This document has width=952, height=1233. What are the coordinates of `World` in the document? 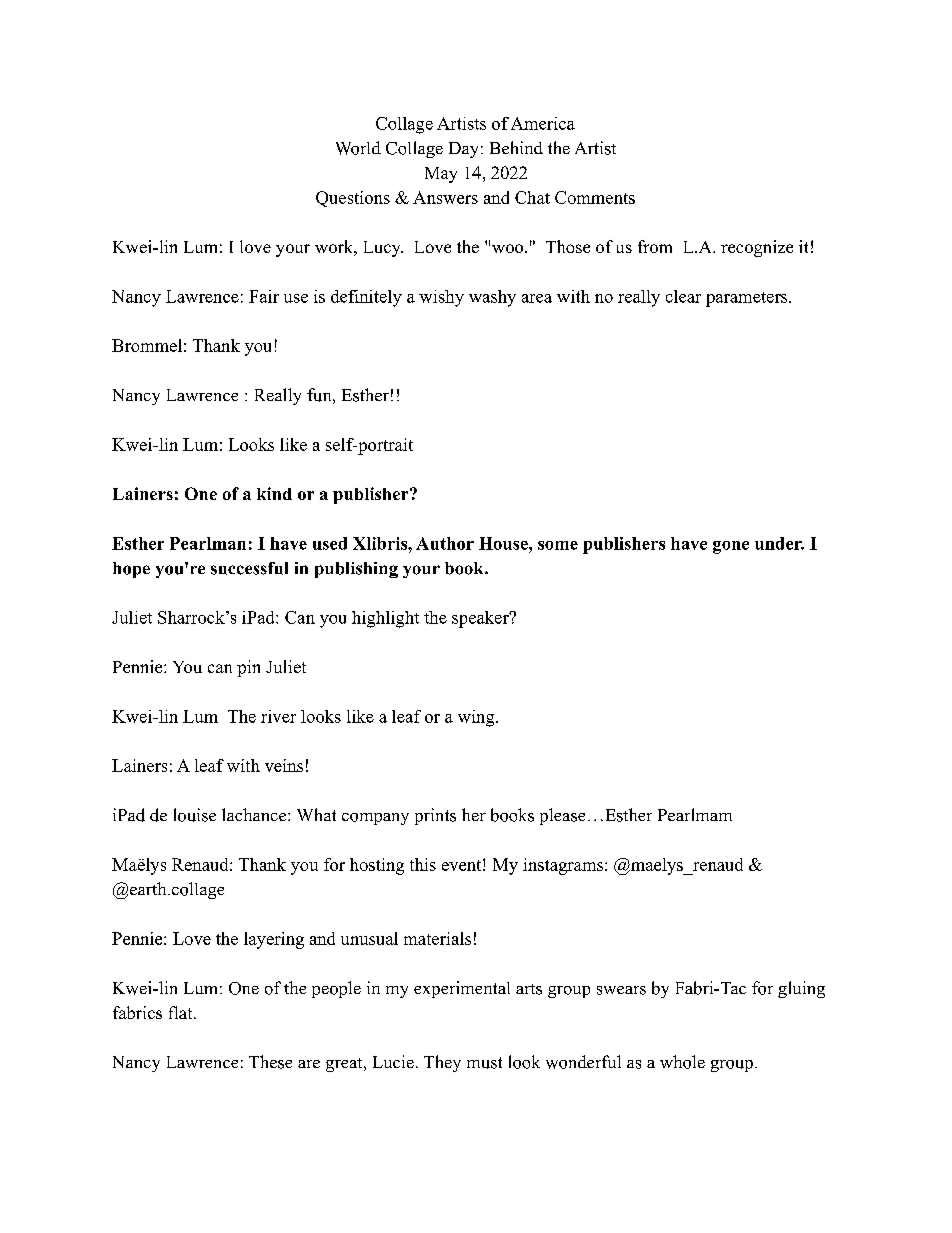 It's located at (358, 148).
